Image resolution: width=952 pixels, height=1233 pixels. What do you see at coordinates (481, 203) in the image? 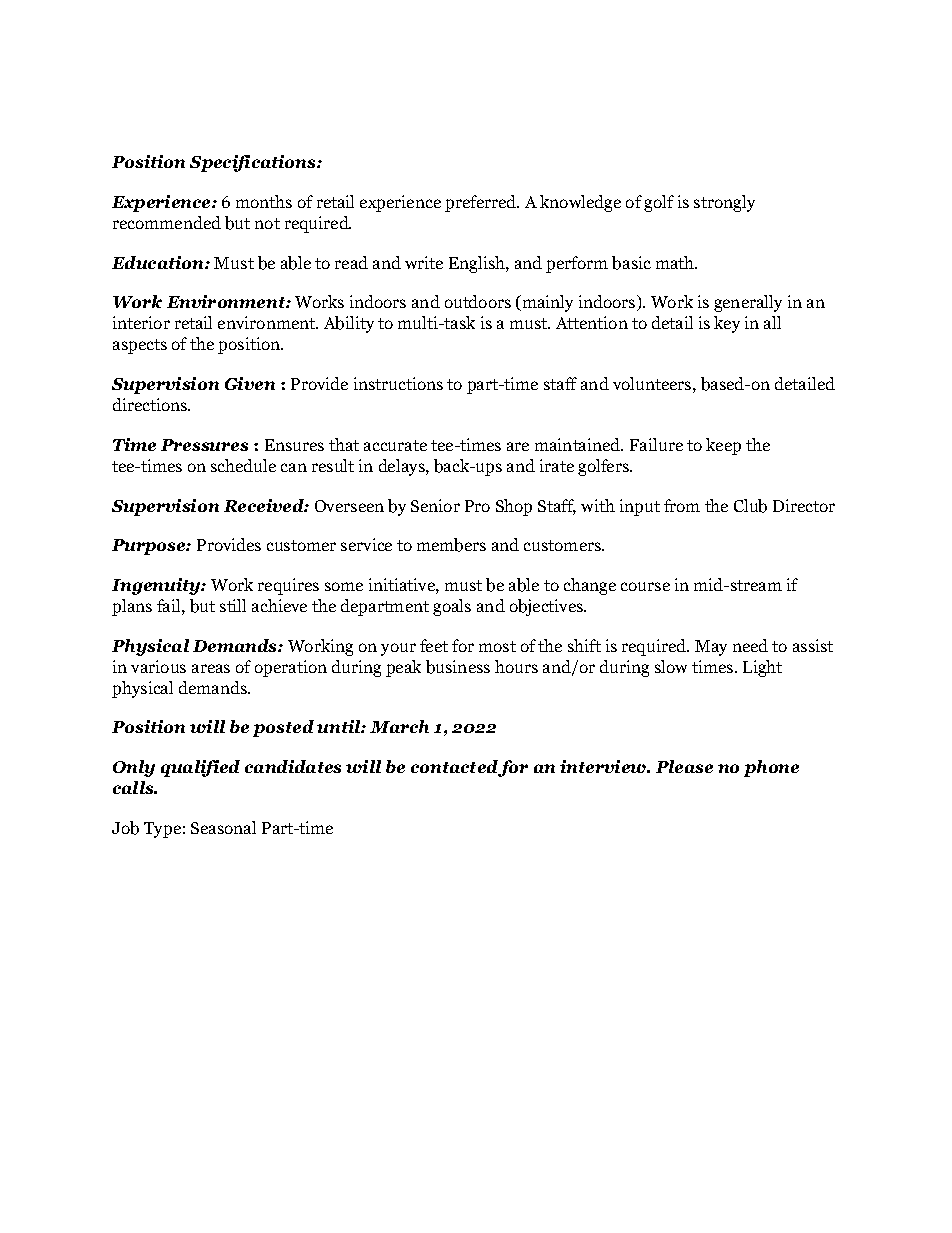
I see `preferred` at bounding box center [481, 203].
